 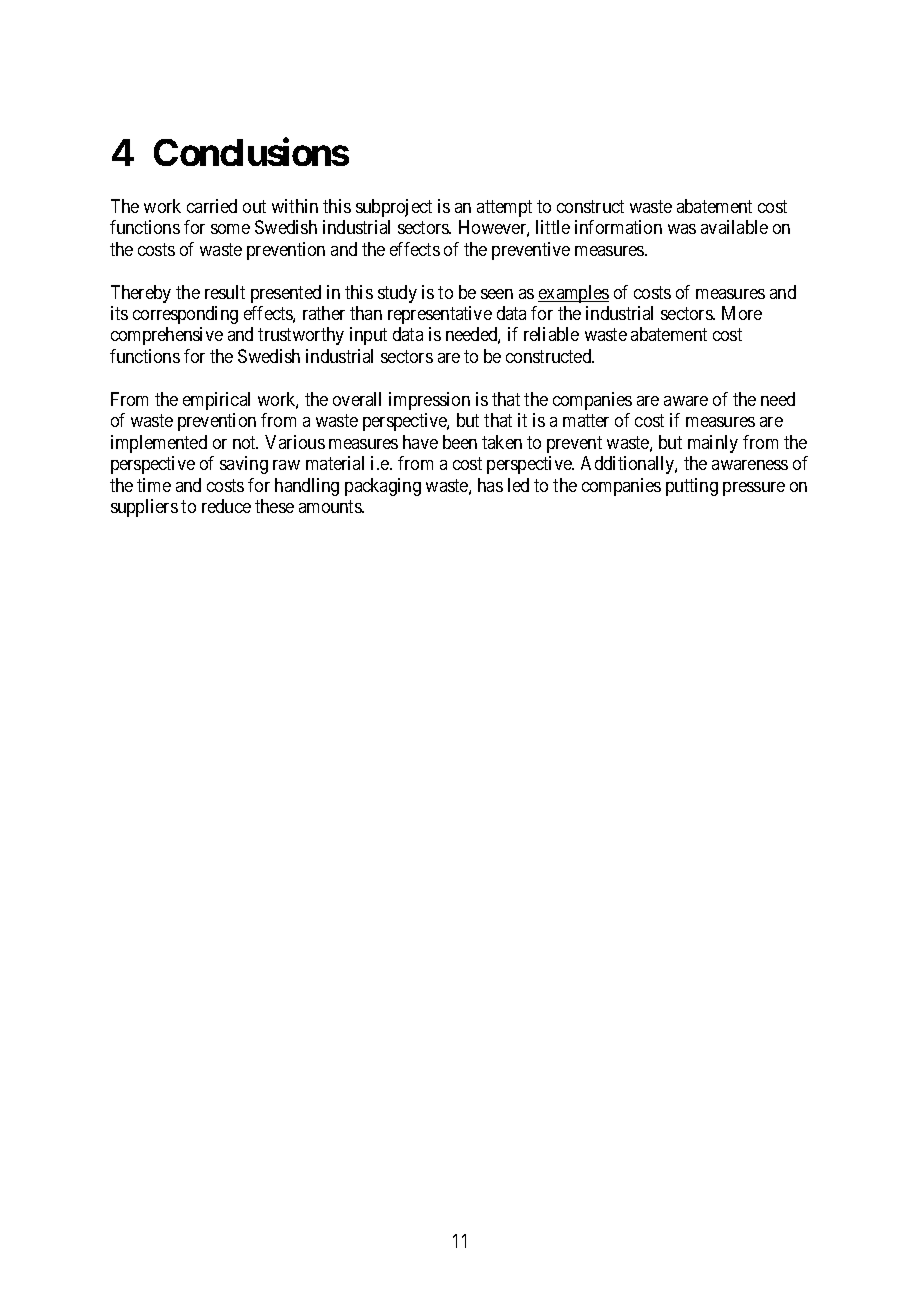 What do you see at coordinates (586, 420) in the screenshot?
I see `matter` at bounding box center [586, 420].
